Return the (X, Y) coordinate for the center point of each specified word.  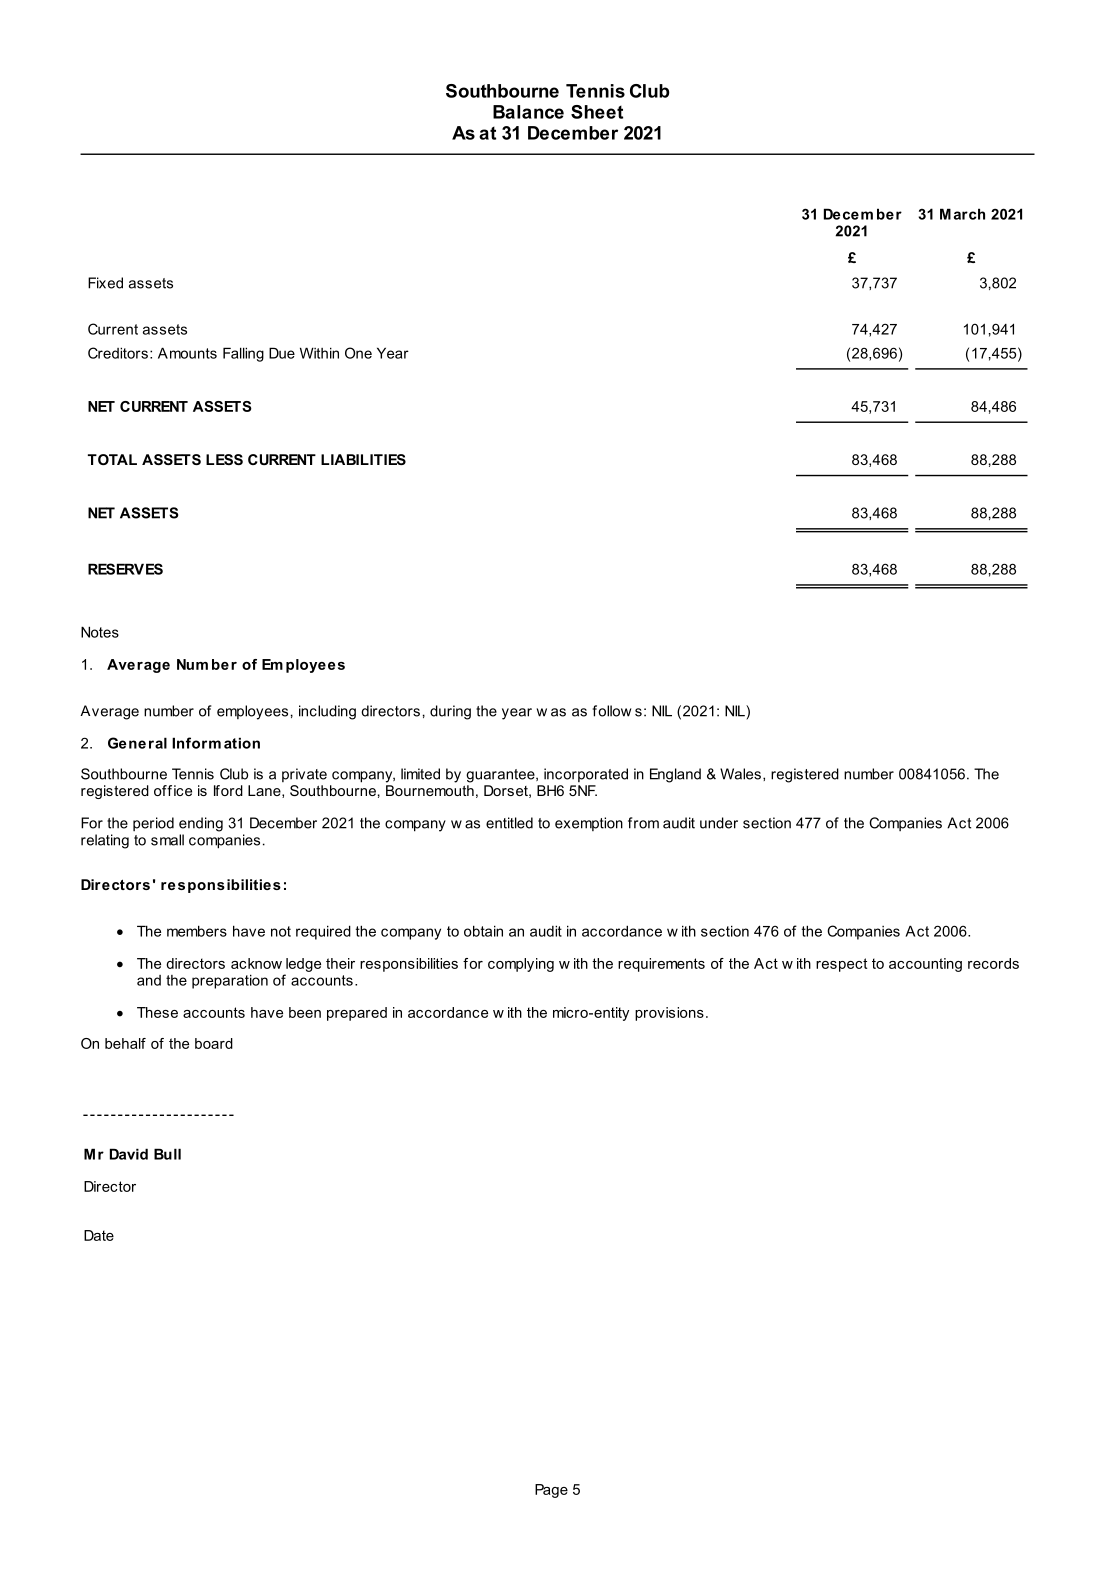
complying (521, 965)
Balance (528, 112)
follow (612, 711)
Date (99, 1235)
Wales (740, 774)
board (214, 1043)
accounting (925, 965)
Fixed (105, 283)
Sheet (597, 112)
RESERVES (125, 569)
